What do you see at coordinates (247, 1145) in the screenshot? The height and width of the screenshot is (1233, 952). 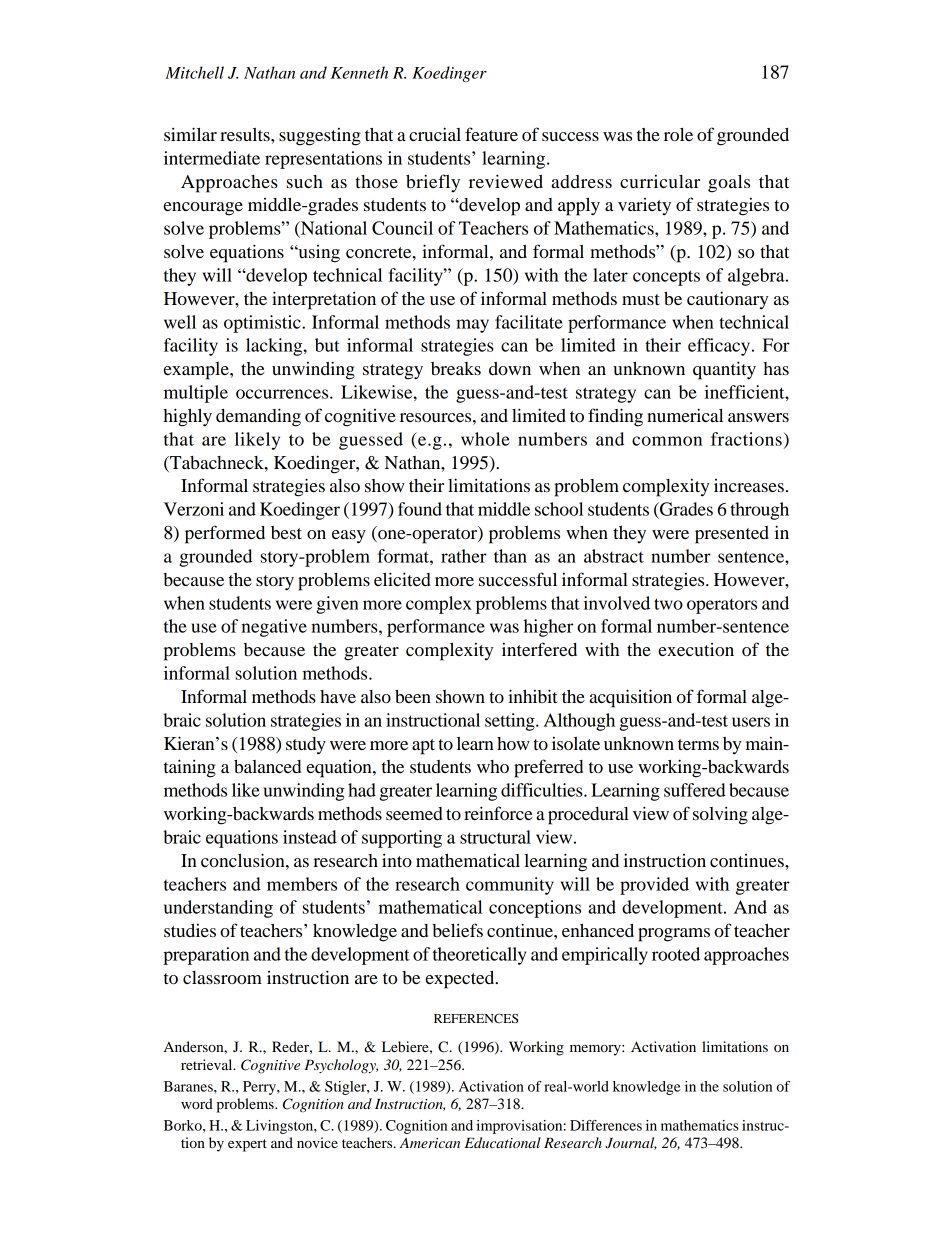 I see `expert` at bounding box center [247, 1145].
